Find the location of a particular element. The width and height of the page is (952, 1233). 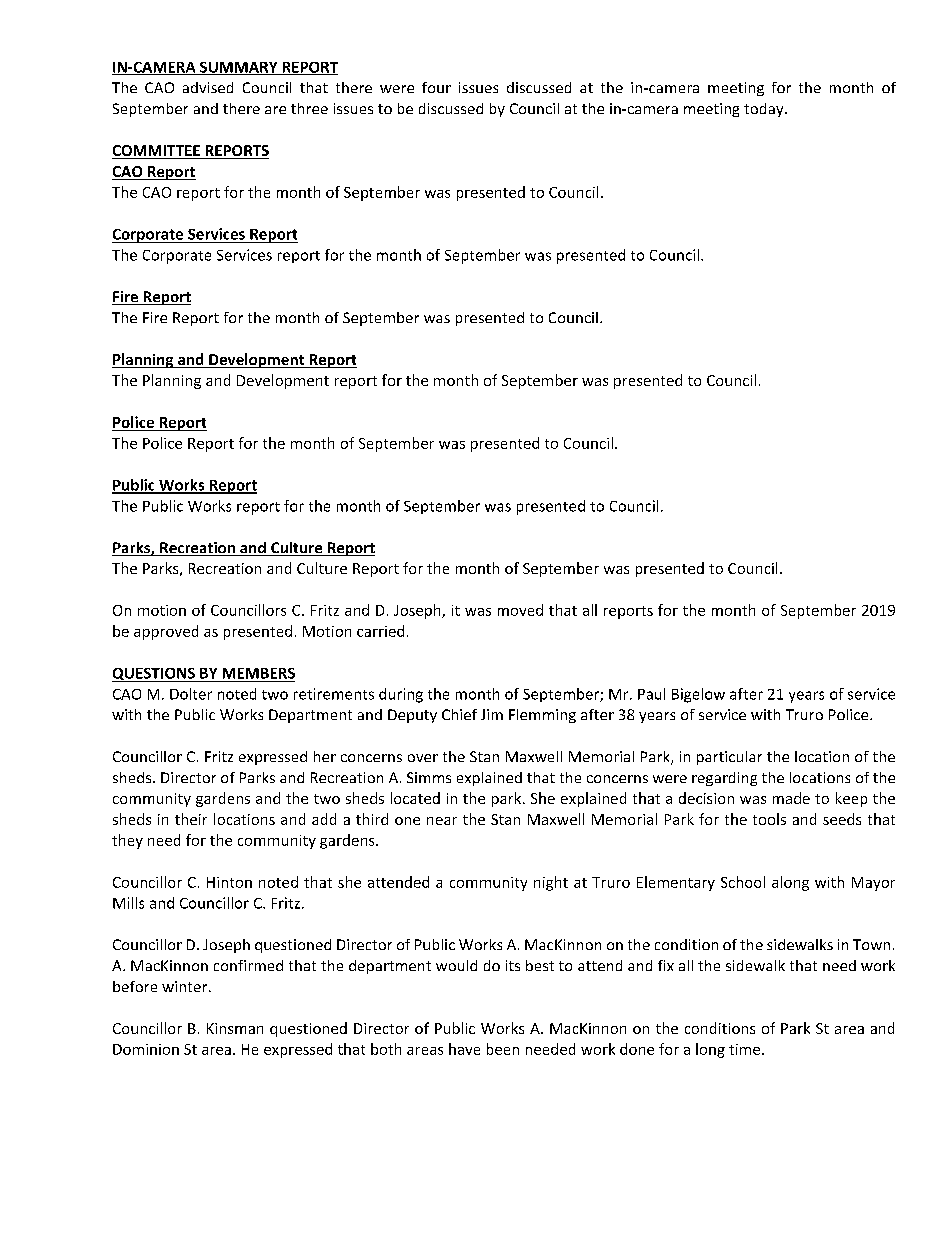

Kinsman is located at coordinates (235, 1028).
